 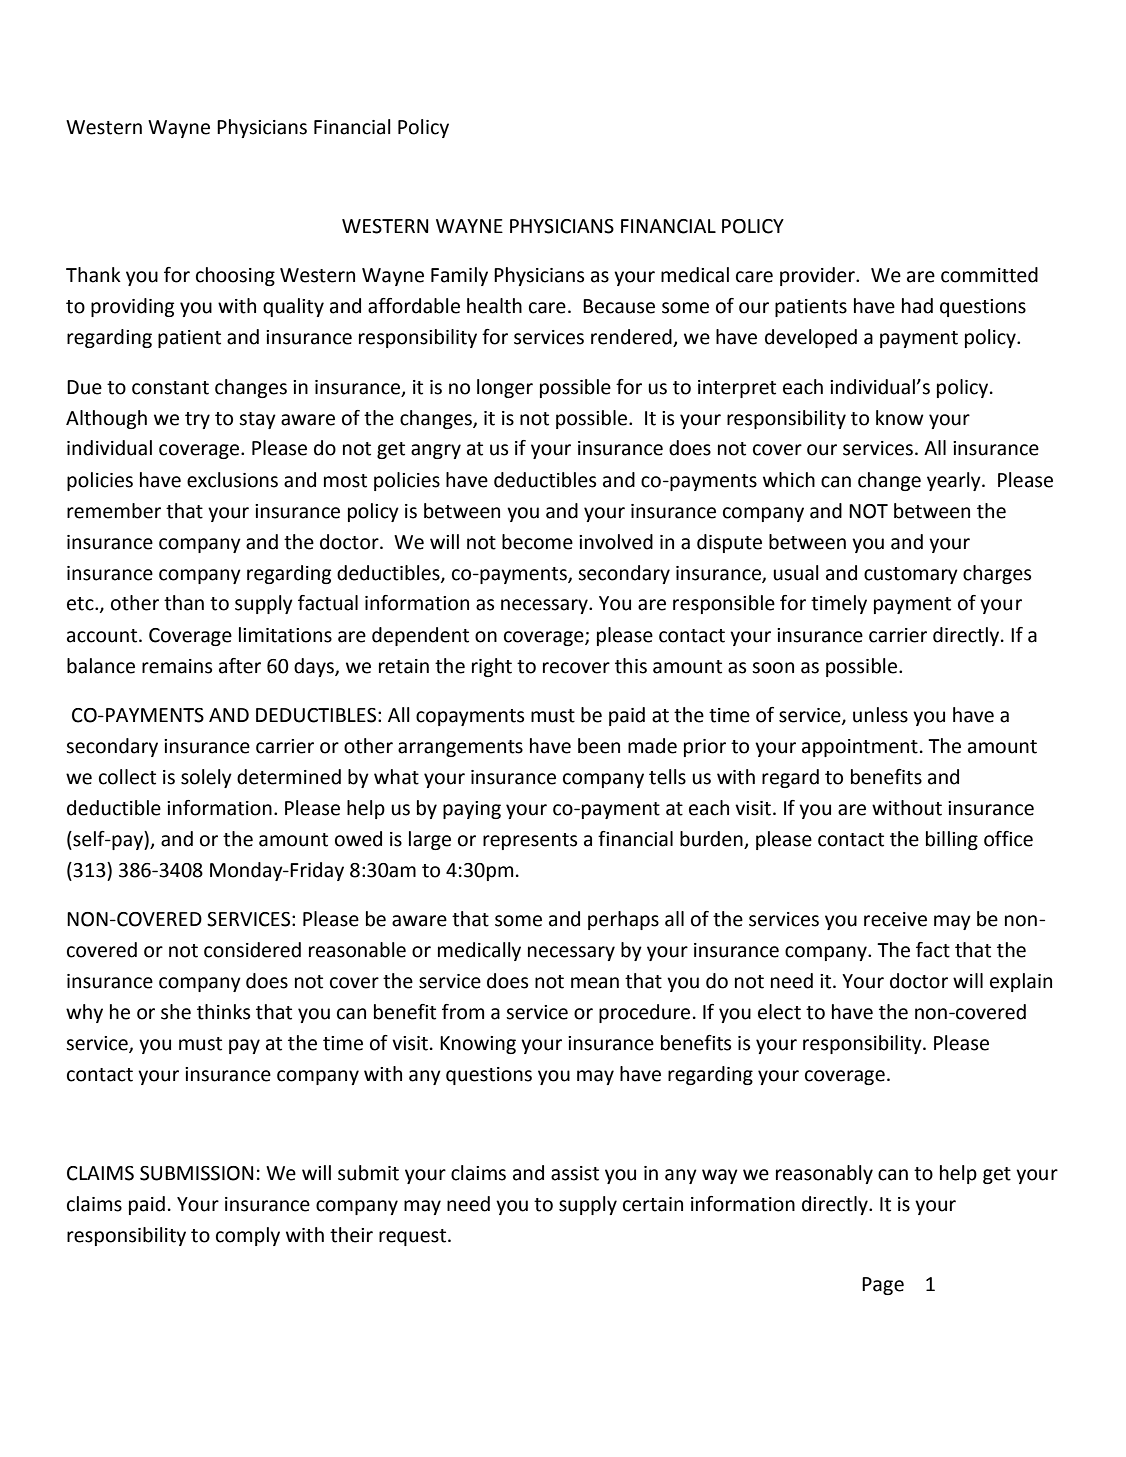 What do you see at coordinates (860, 748) in the page?
I see `appointment` at bounding box center [860, 748].
